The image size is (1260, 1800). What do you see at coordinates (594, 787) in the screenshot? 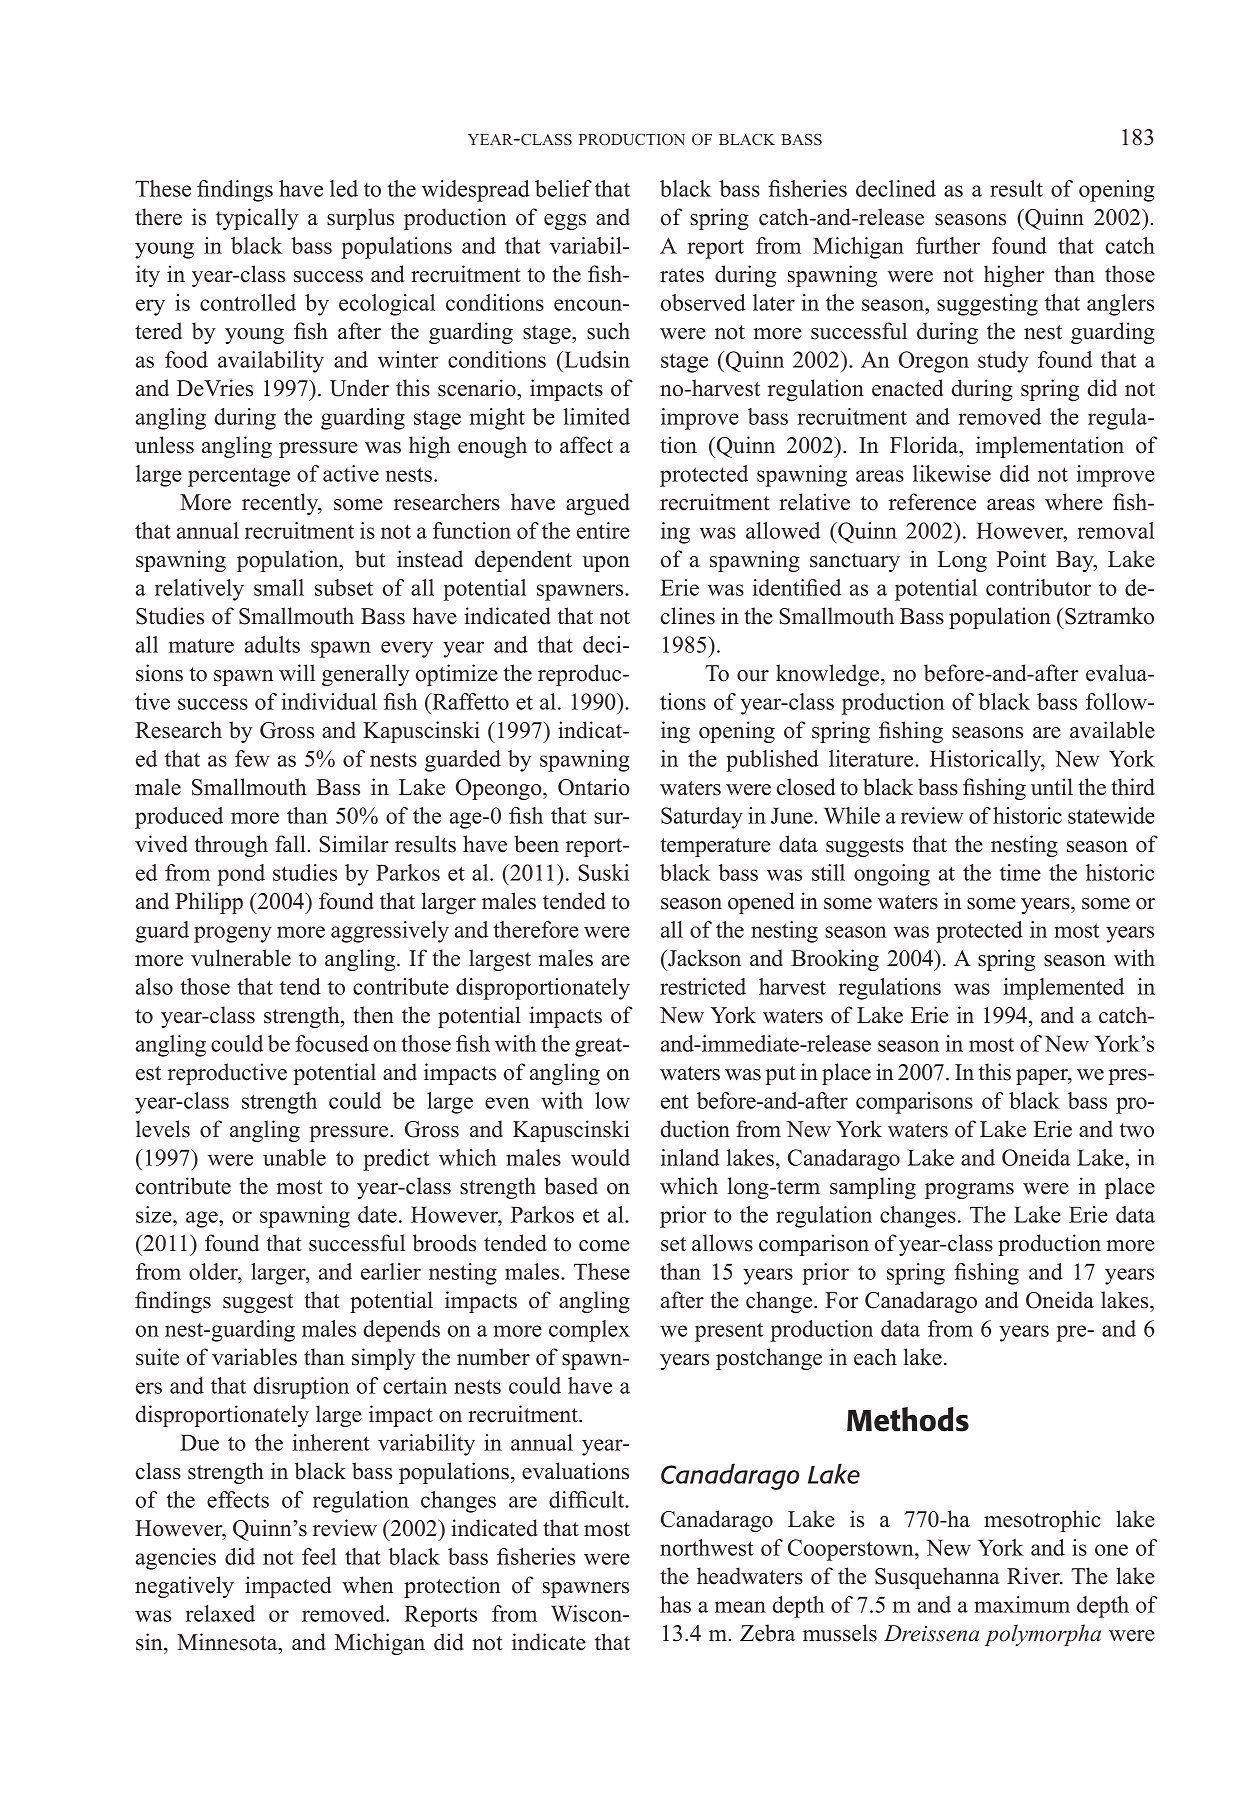
I see `Ontario` at bounding box center [594, 787].
